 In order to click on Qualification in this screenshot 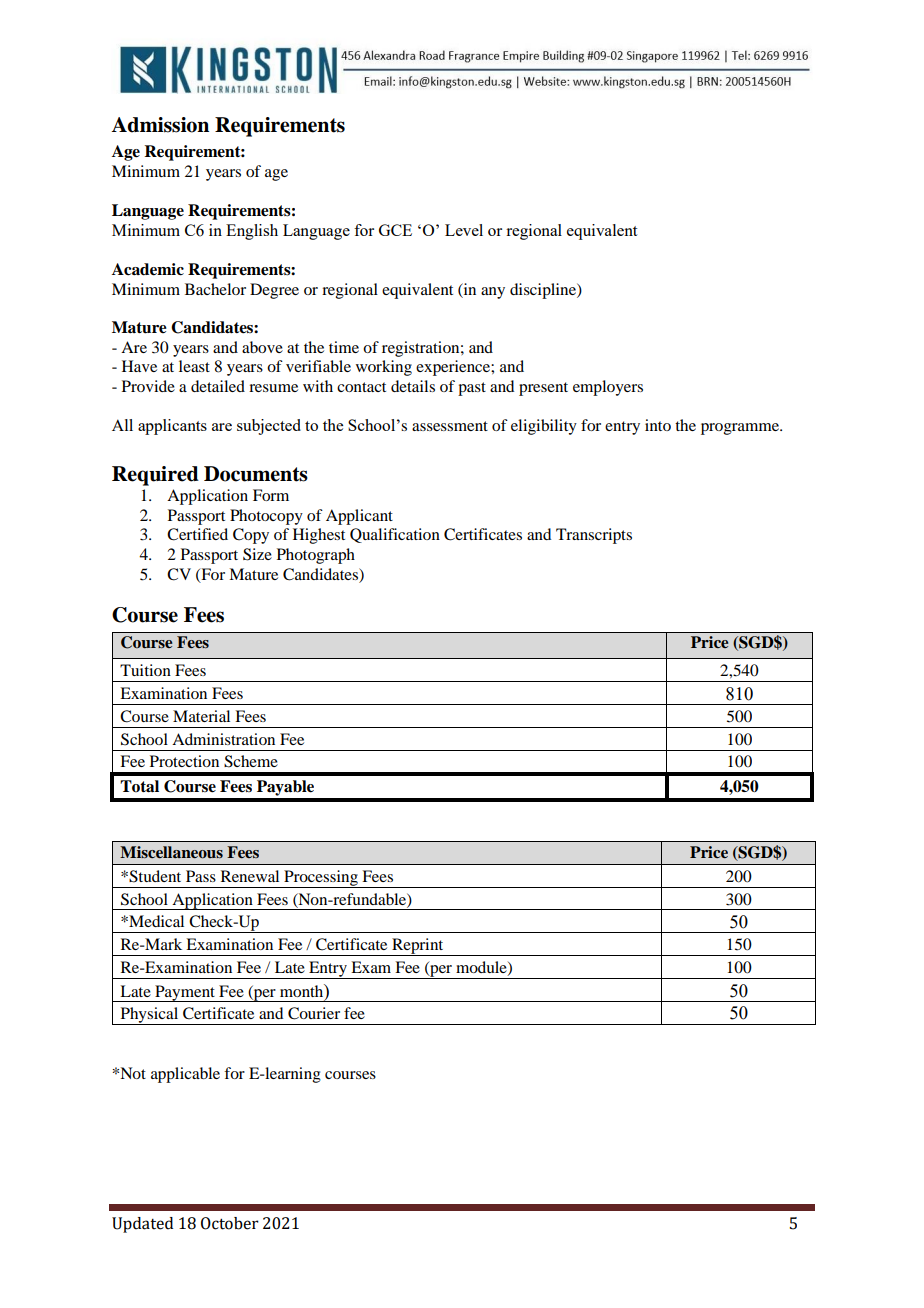, I will do `click(395, 535)`.
